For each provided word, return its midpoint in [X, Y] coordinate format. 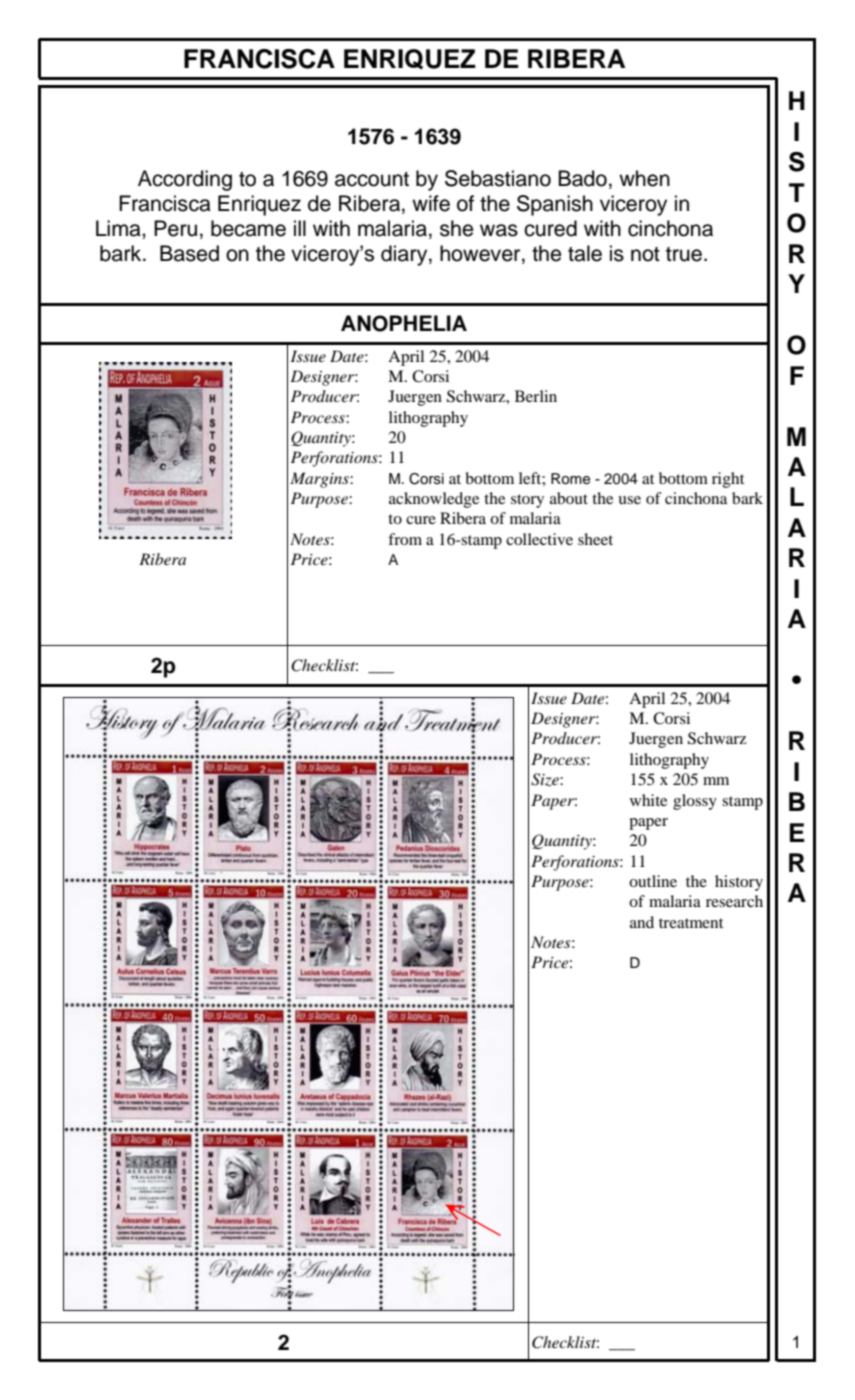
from [405, 539]
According [185, 180]
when [644, 178]
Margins [320, 480]
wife [431, 203]
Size [546, 780]
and [642, 922]
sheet [595, 539]
